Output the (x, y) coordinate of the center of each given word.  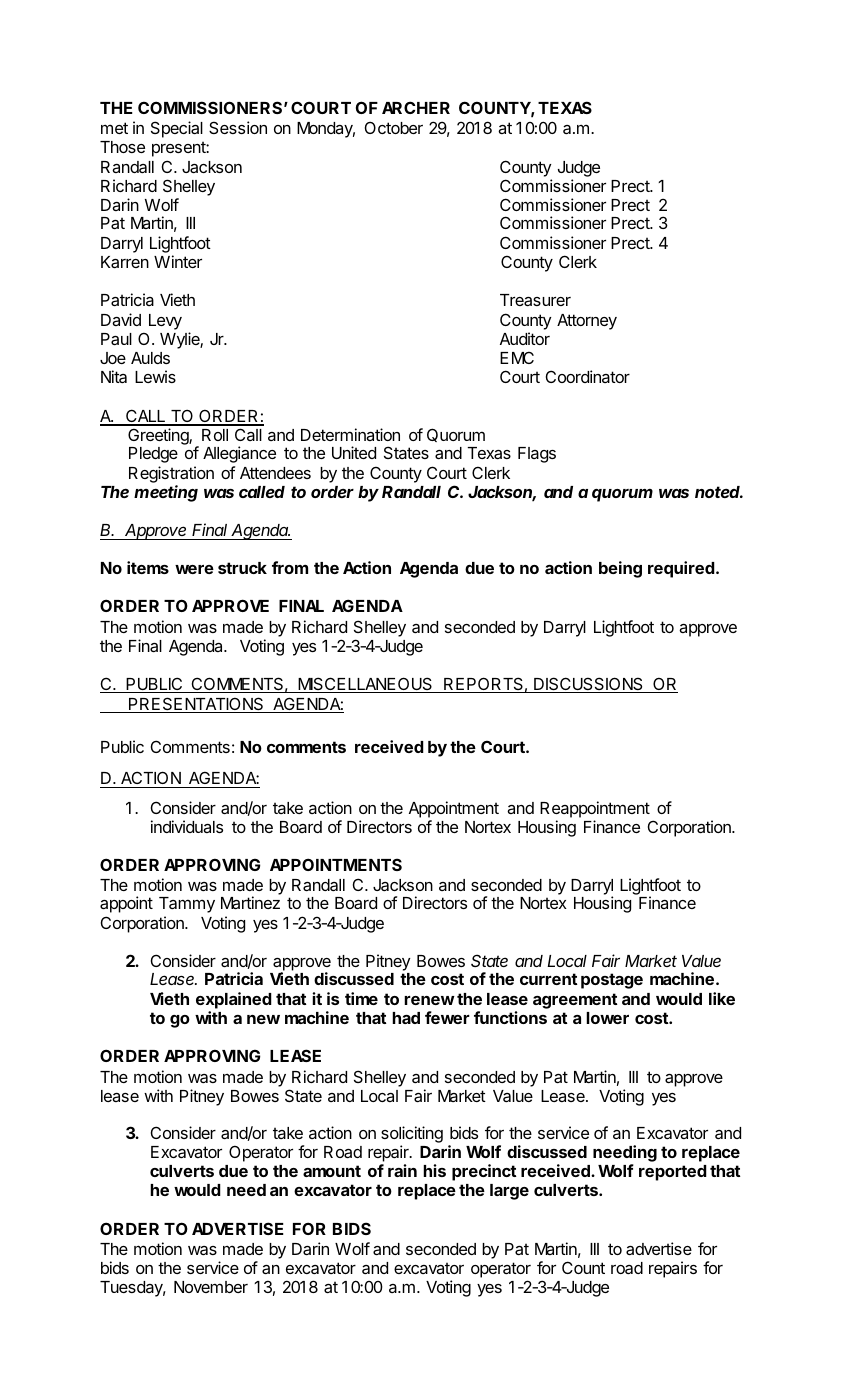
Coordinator (588, 376)
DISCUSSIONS (588, 685)
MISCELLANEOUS (365, 685)
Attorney (587, 322)
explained (234, 1000)
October (394, 127)
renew (429, 1000)
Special (177, 129)
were (194, 569)
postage (612, 981)
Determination (350, 434)
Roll (215, 435)
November (211, 1287)
